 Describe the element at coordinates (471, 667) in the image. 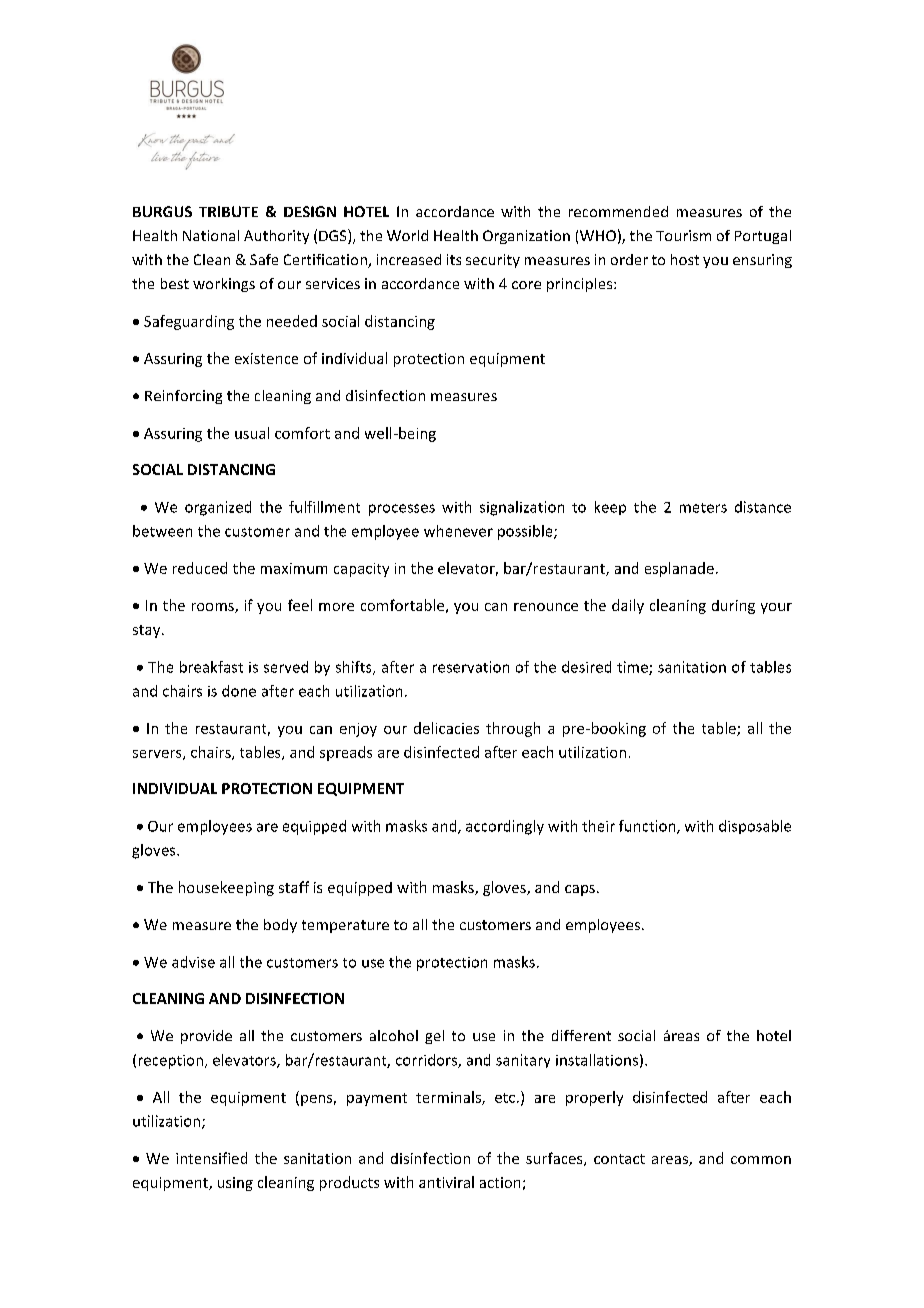

I see `reservation` at that location.
